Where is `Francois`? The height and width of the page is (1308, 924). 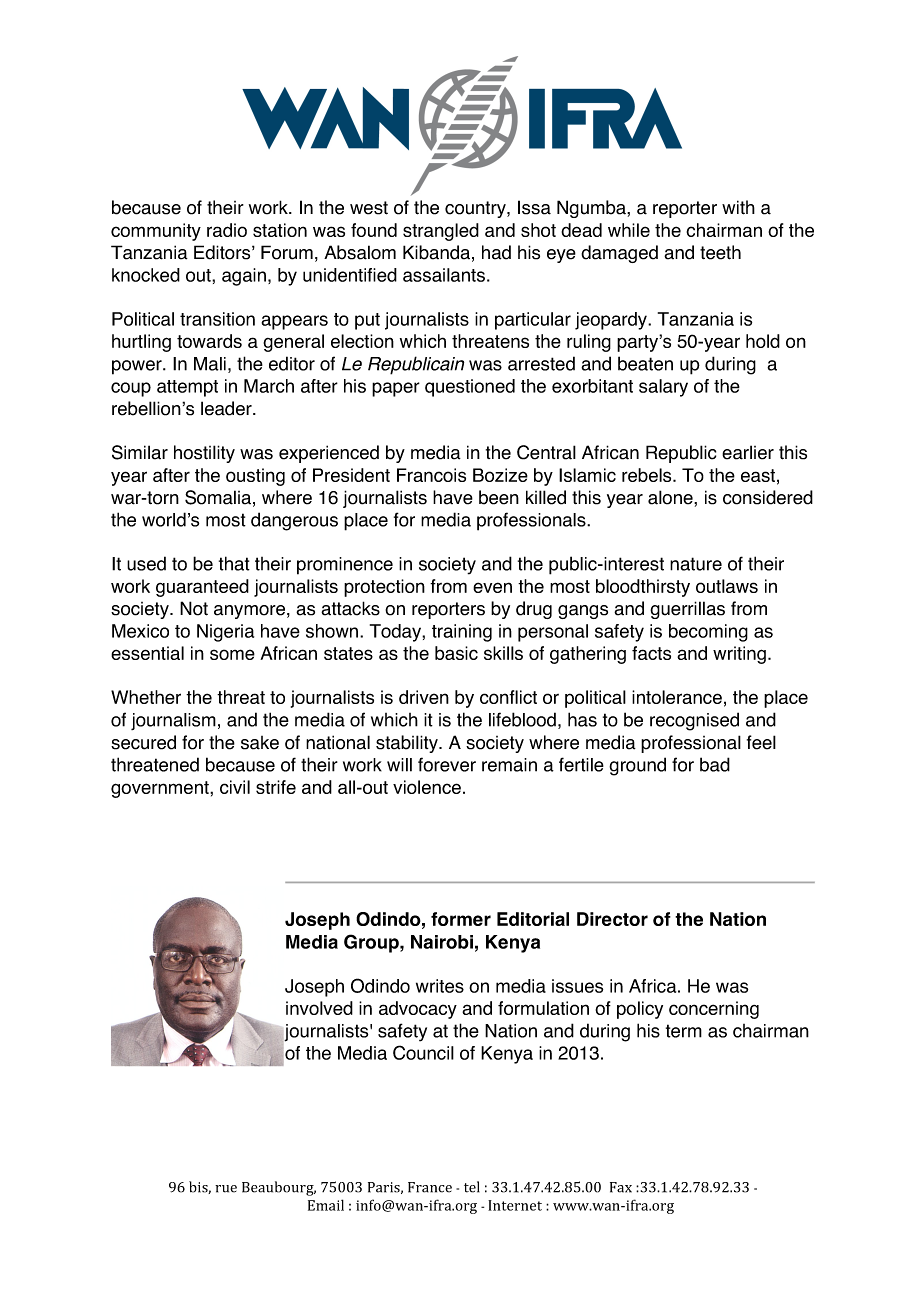
Francois is located at coordinates (431, 475).
